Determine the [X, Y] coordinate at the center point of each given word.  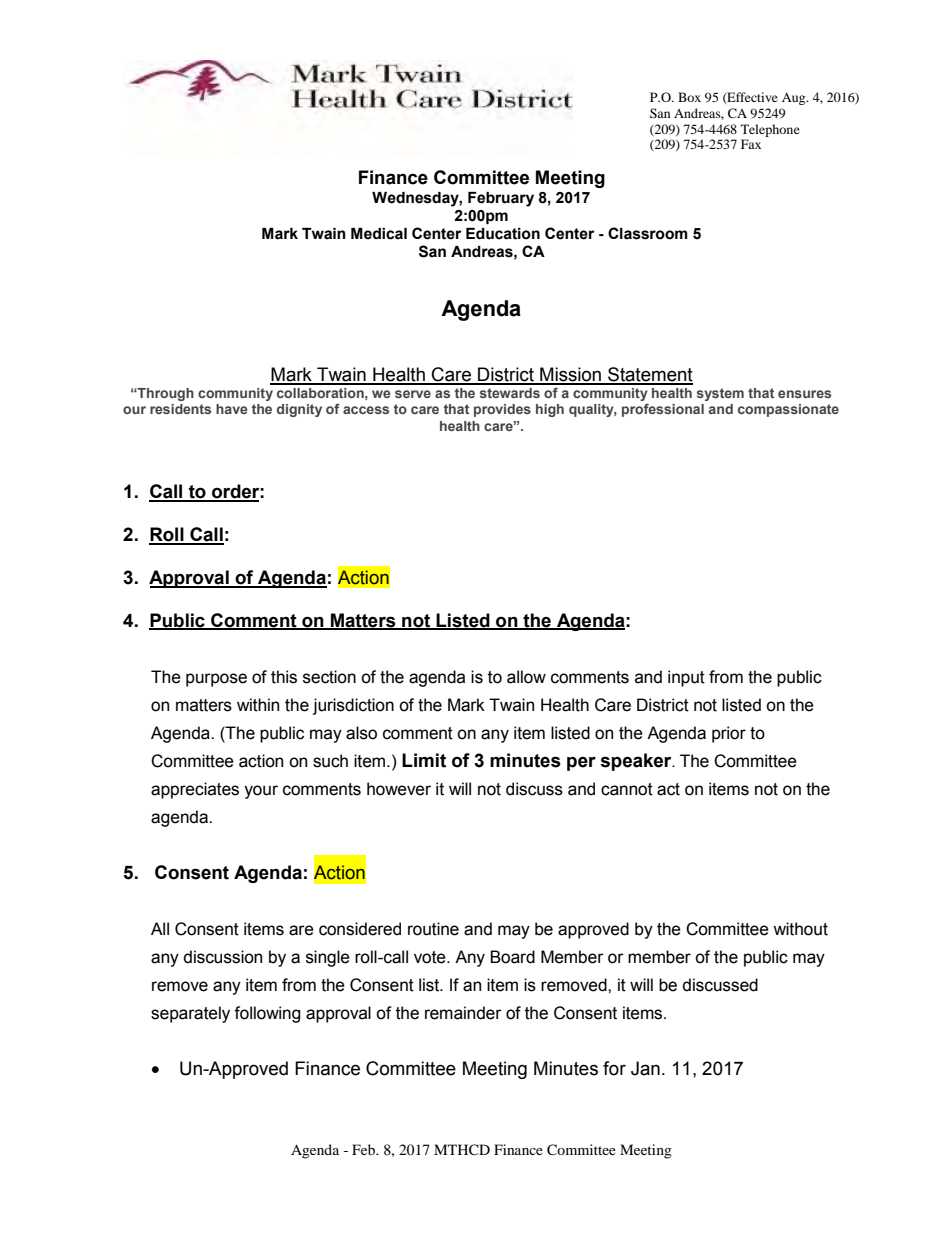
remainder [463, 1013]
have [232, 409]
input [686, 678]
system [720, 394]
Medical [379, 234]
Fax [751, 144]
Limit [424, 760]
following [267, 1014]
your [261, 792]
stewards [510, 393]
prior [729, 734]
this [284, 677]
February [501, 199]
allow [526, 677]
